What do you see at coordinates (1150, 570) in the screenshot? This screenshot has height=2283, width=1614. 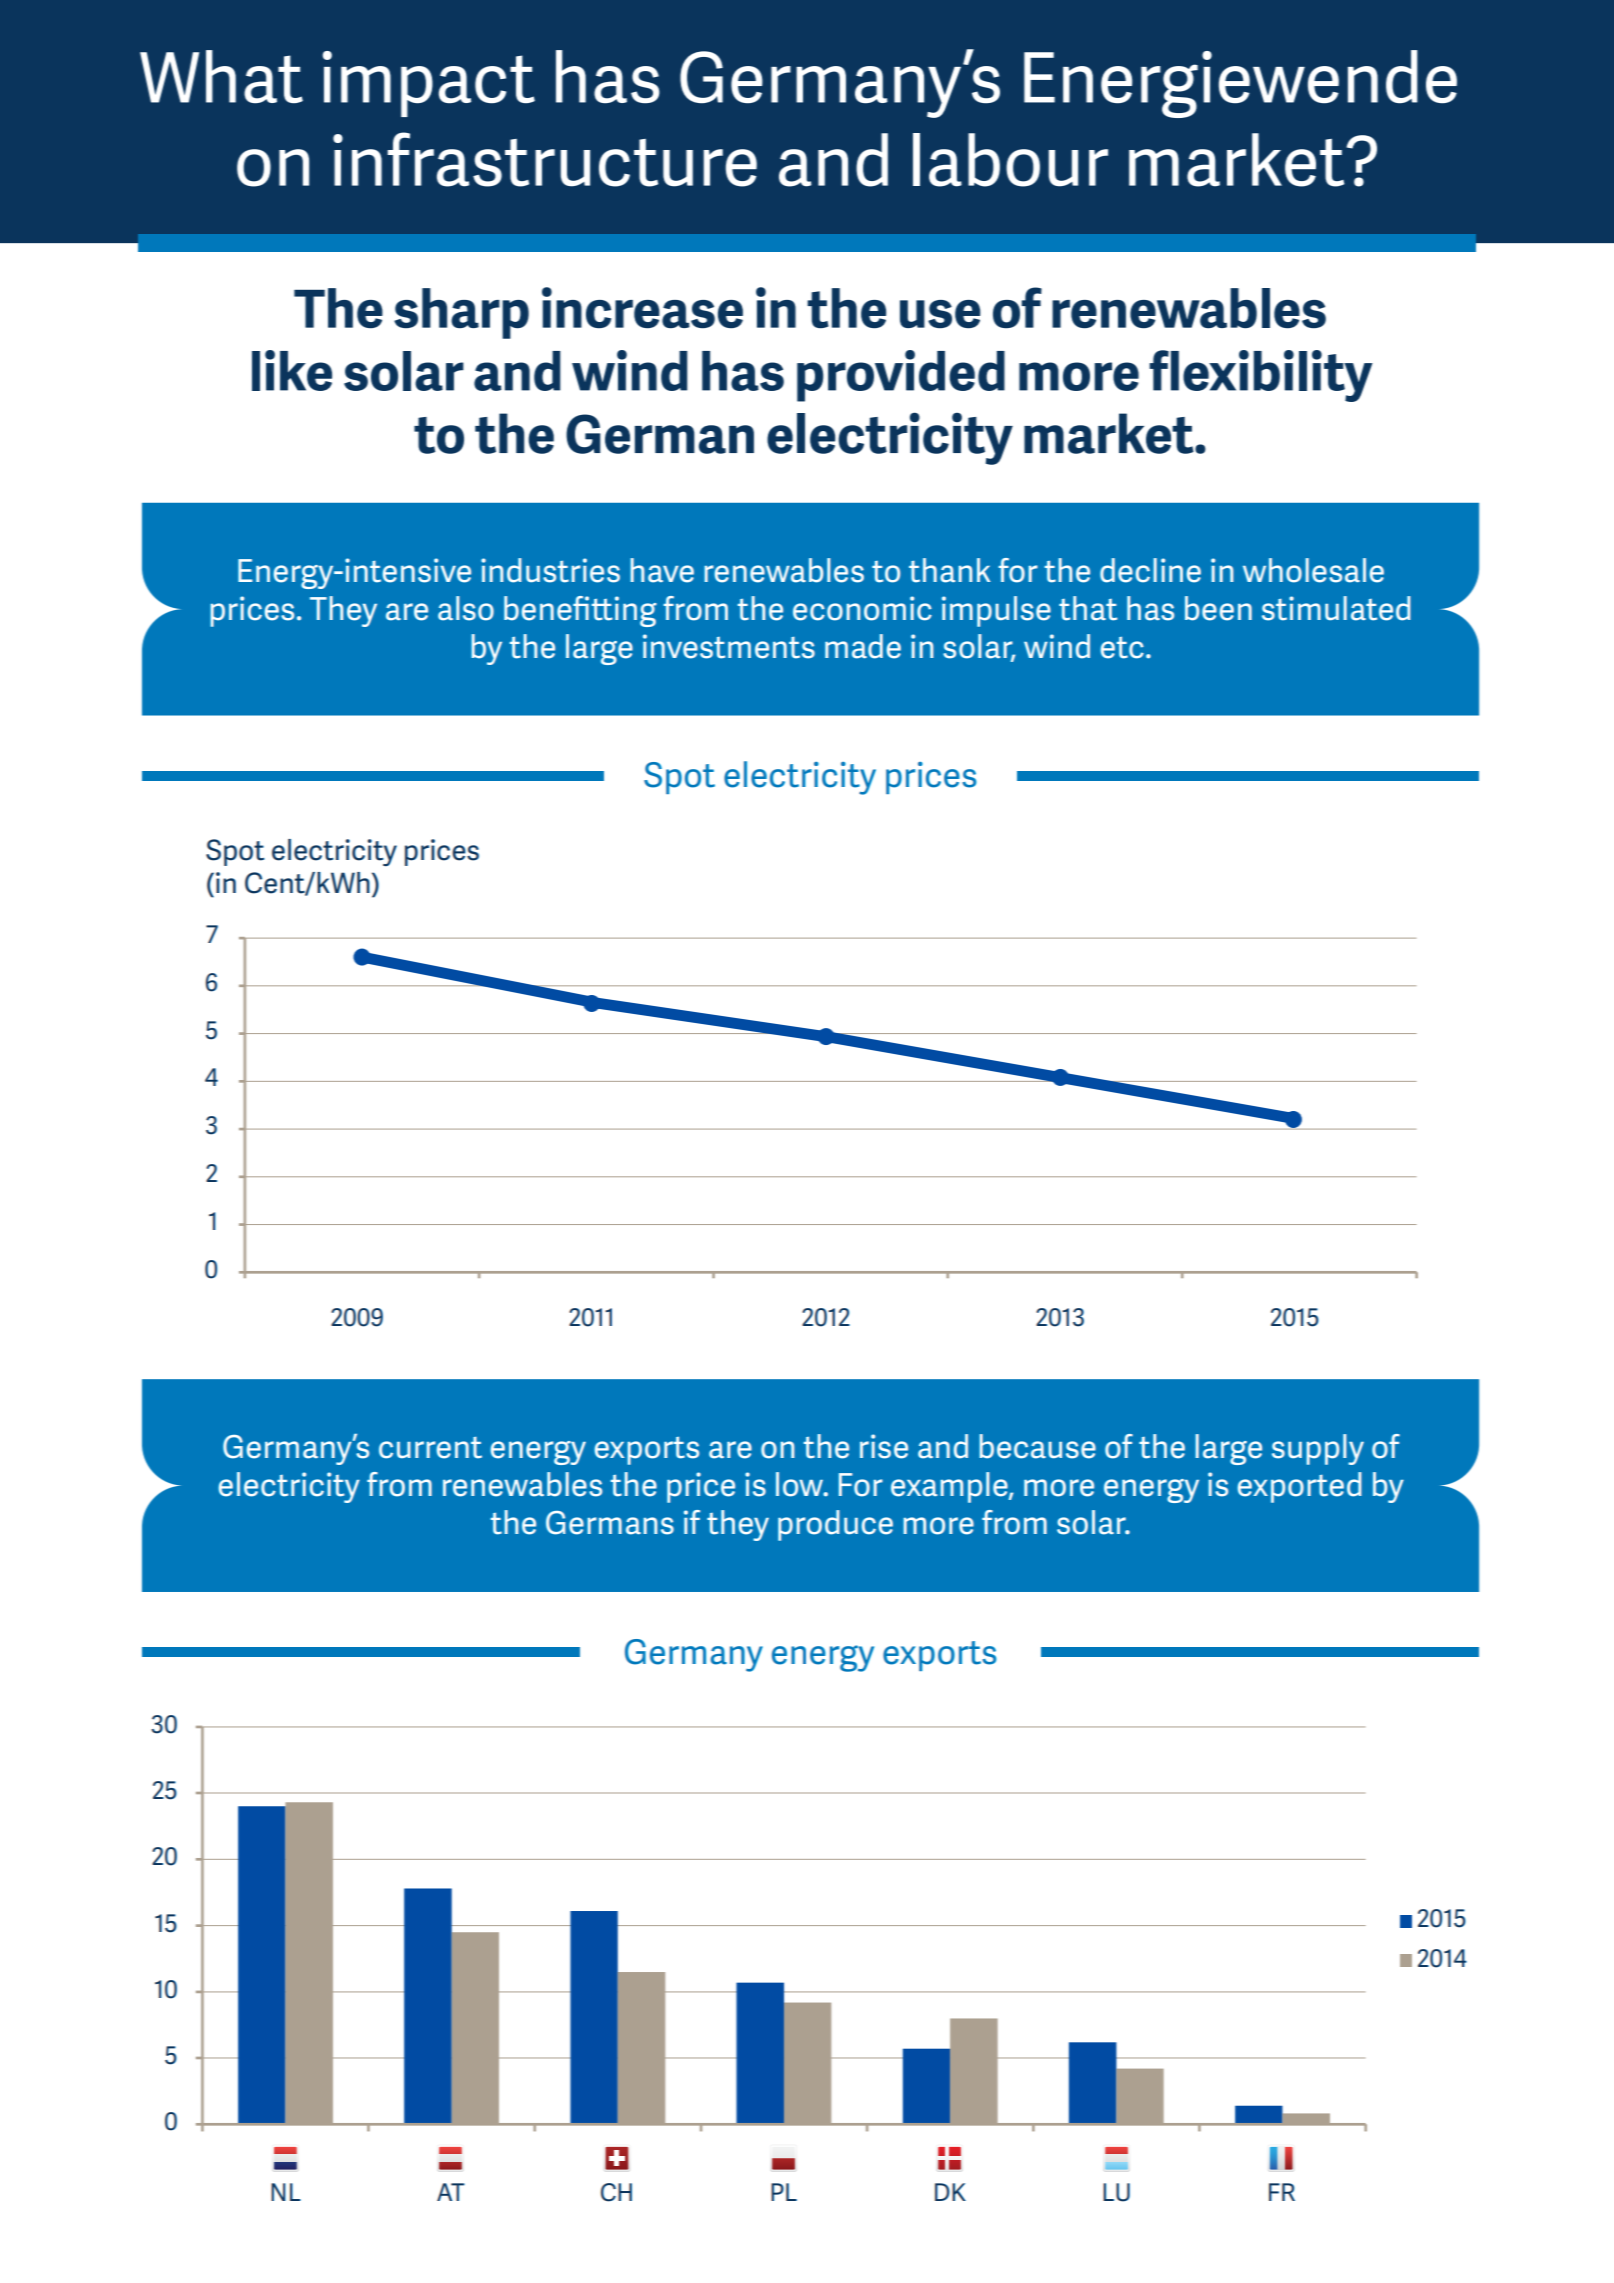 I see `decline` at bounding box center [1150, 570].
